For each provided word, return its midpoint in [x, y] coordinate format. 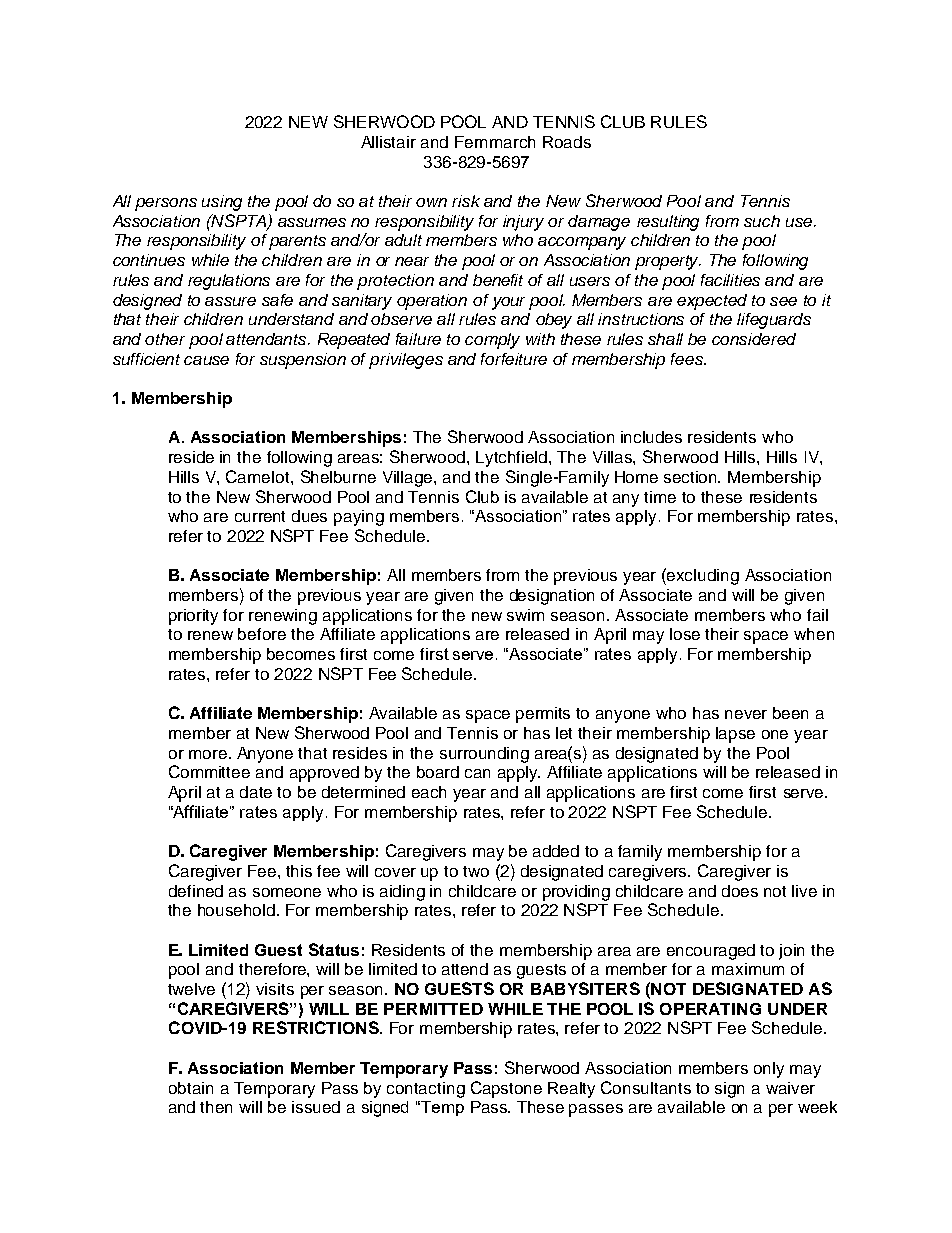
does [740, 891]
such [762, 221]
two [476, 871]
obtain [191, 1088]
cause [206, 360]
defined [196, 891]
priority [193, 617]
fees [688, 359]
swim [525, 615]
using [222, 203]
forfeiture [514, 359]
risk [466, 201]
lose [685, 634]
